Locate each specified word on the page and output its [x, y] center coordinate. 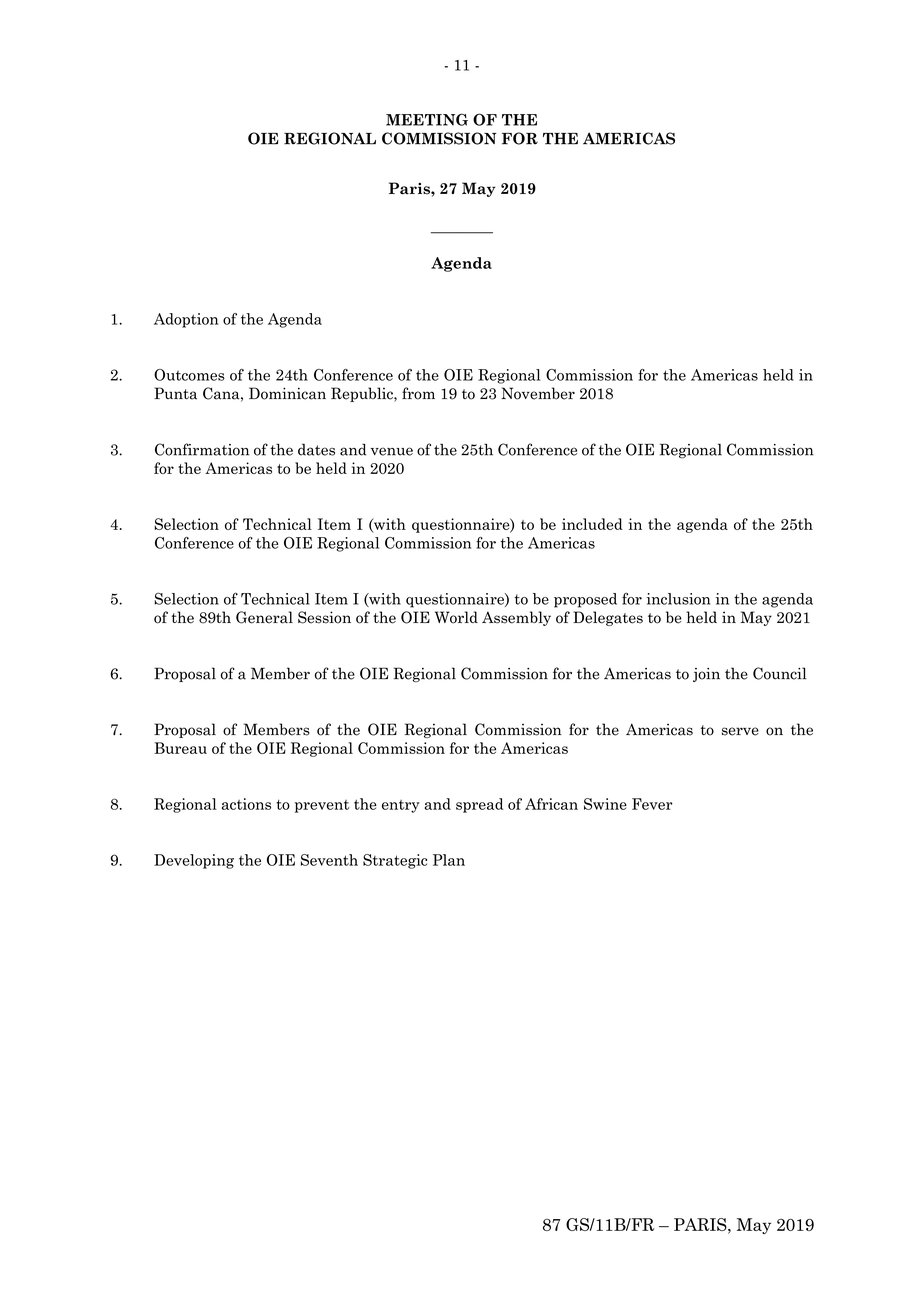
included [592, 524]
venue [392, 451]
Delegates [608, 618]
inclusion [678, 599]
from [418, 393]
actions [246, 804]
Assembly [516, 618]
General [264, 617]
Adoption [186, 320]
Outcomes [189, 375]
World [456, 617]
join [706, 675]
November [538, 393]
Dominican [287, 393]
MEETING [427, 119]
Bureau [180, 748]
